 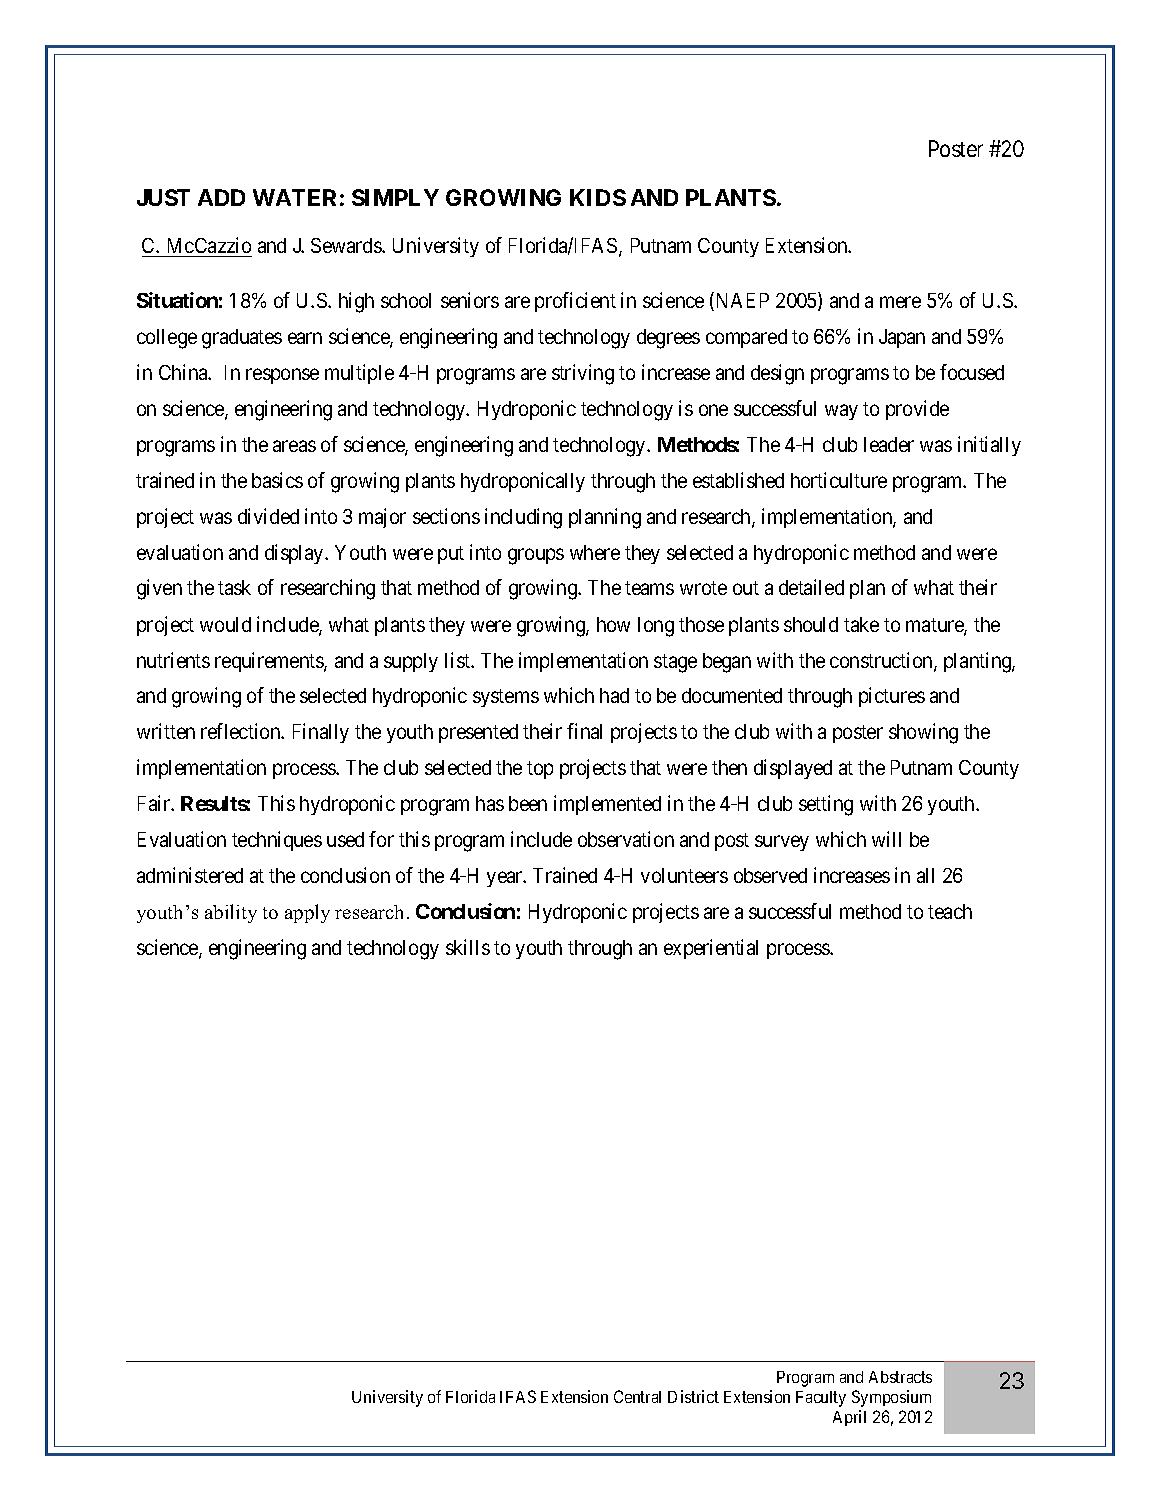 I want to click on mere, so click(x=900, y=302).
